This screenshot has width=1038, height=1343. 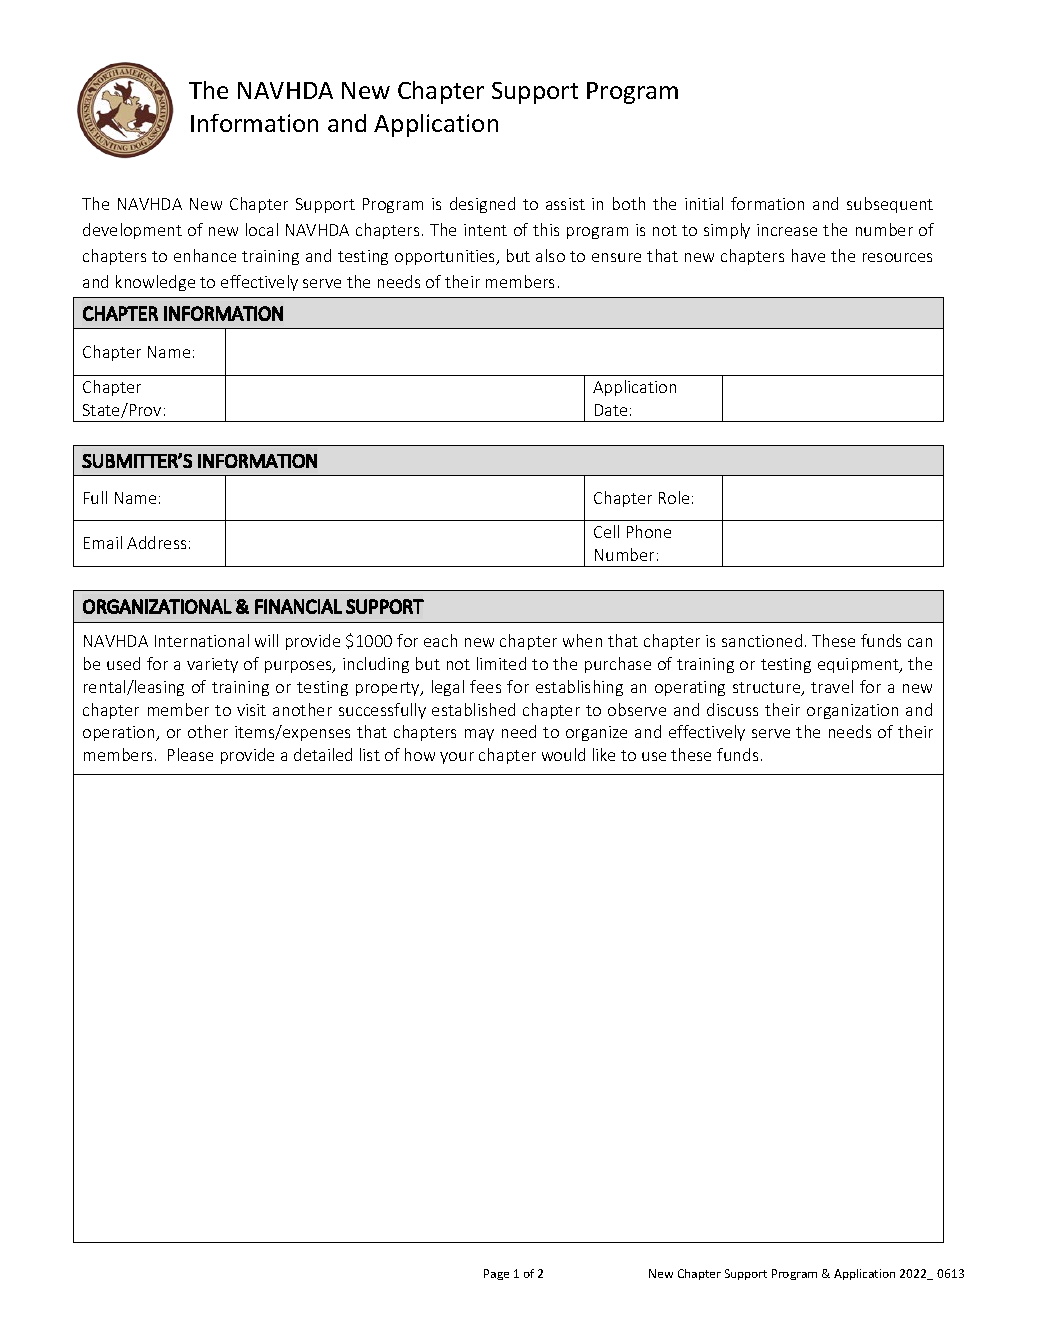 I want to click on Please, so click(x=190, y=754).
